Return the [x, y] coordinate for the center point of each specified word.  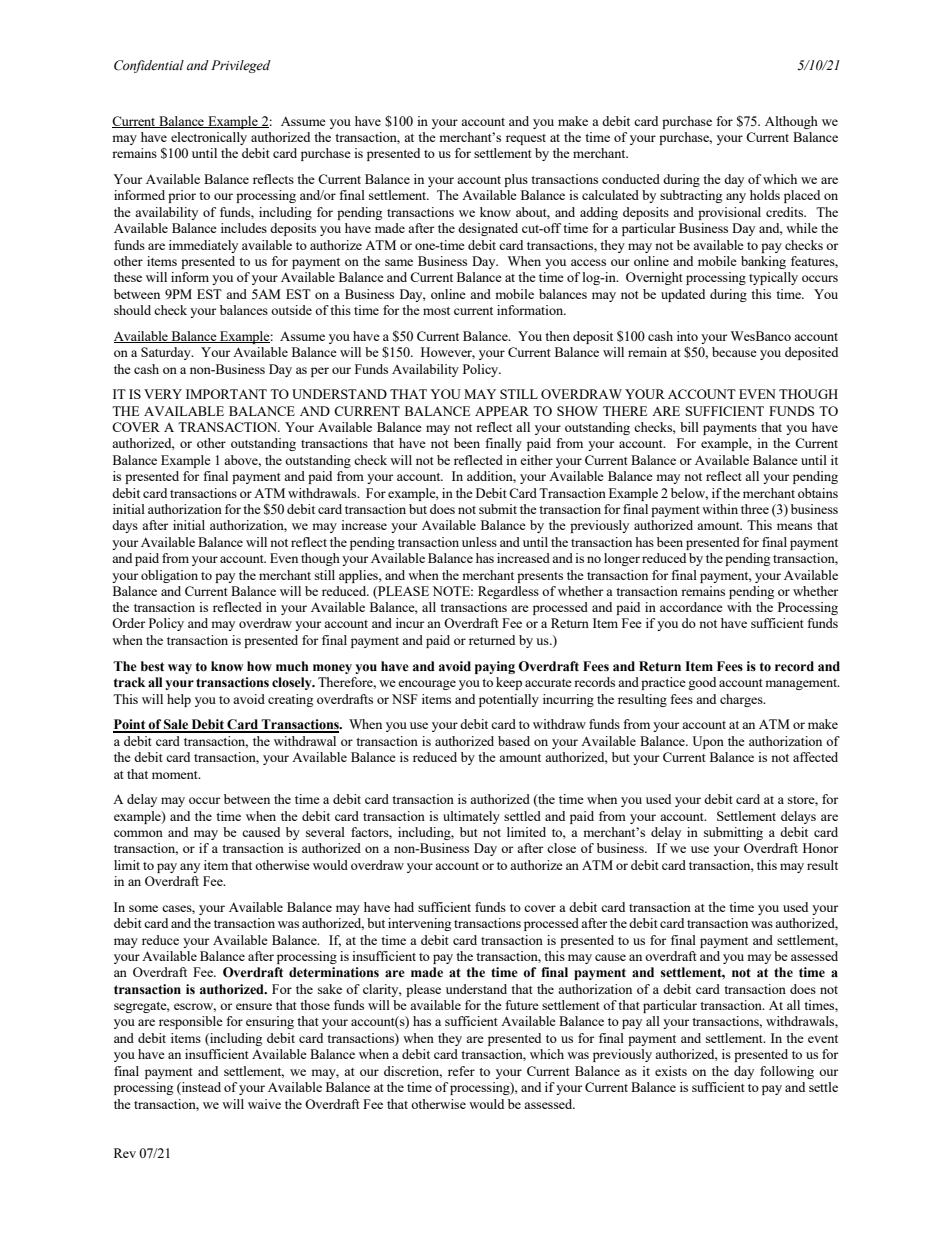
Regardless [508, 592]
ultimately [471, 817]
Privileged [241, 66]
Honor [820, 848]
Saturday [167, 353]
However [448, 353]
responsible [191, 1022]
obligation [169, 576]
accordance [691, 607]
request [526, 139]
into [687, 336]
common [138, 833]
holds [765, 195]
